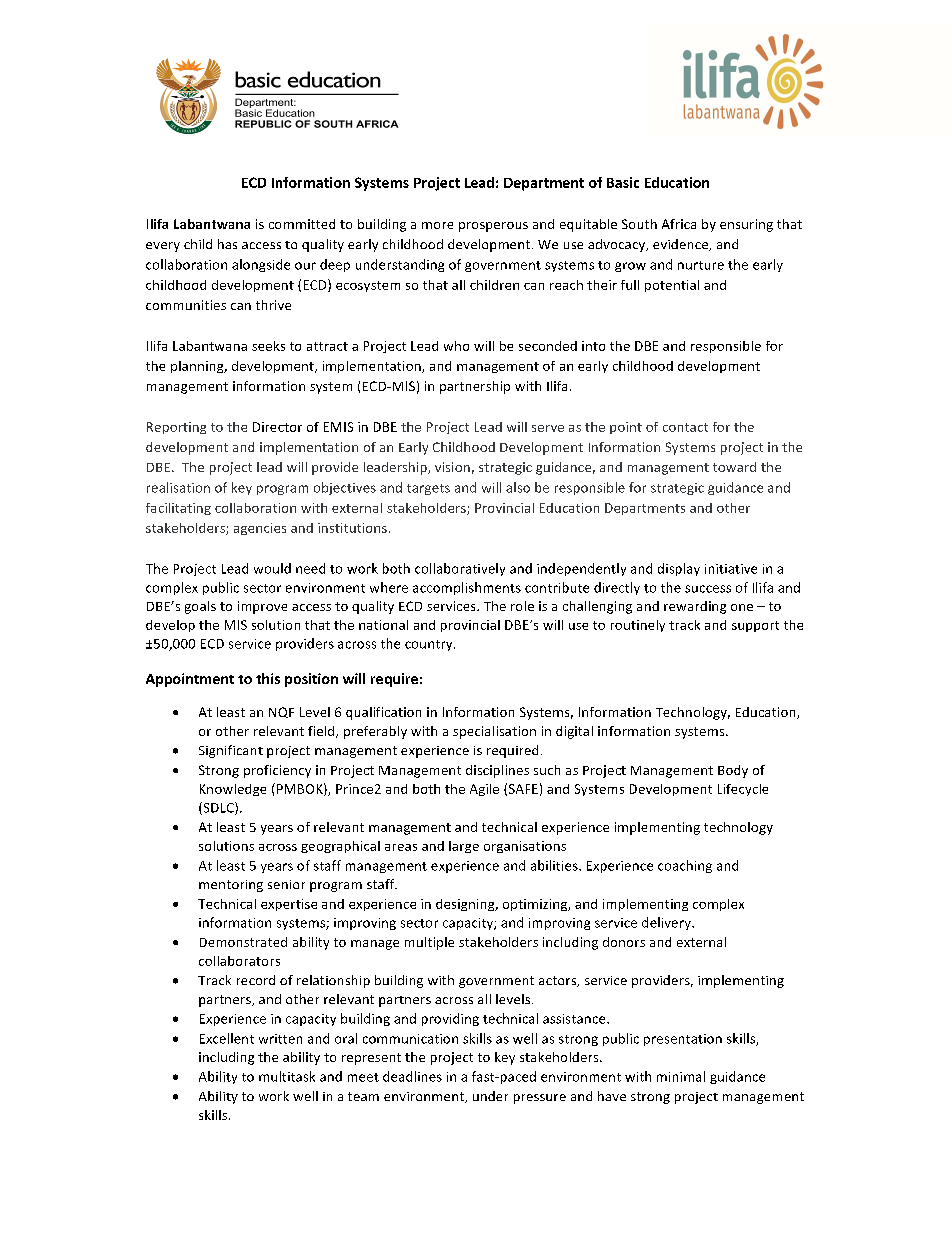  Describe the element at coordinates (733, 771) in the document. I see `Body` at that location.
